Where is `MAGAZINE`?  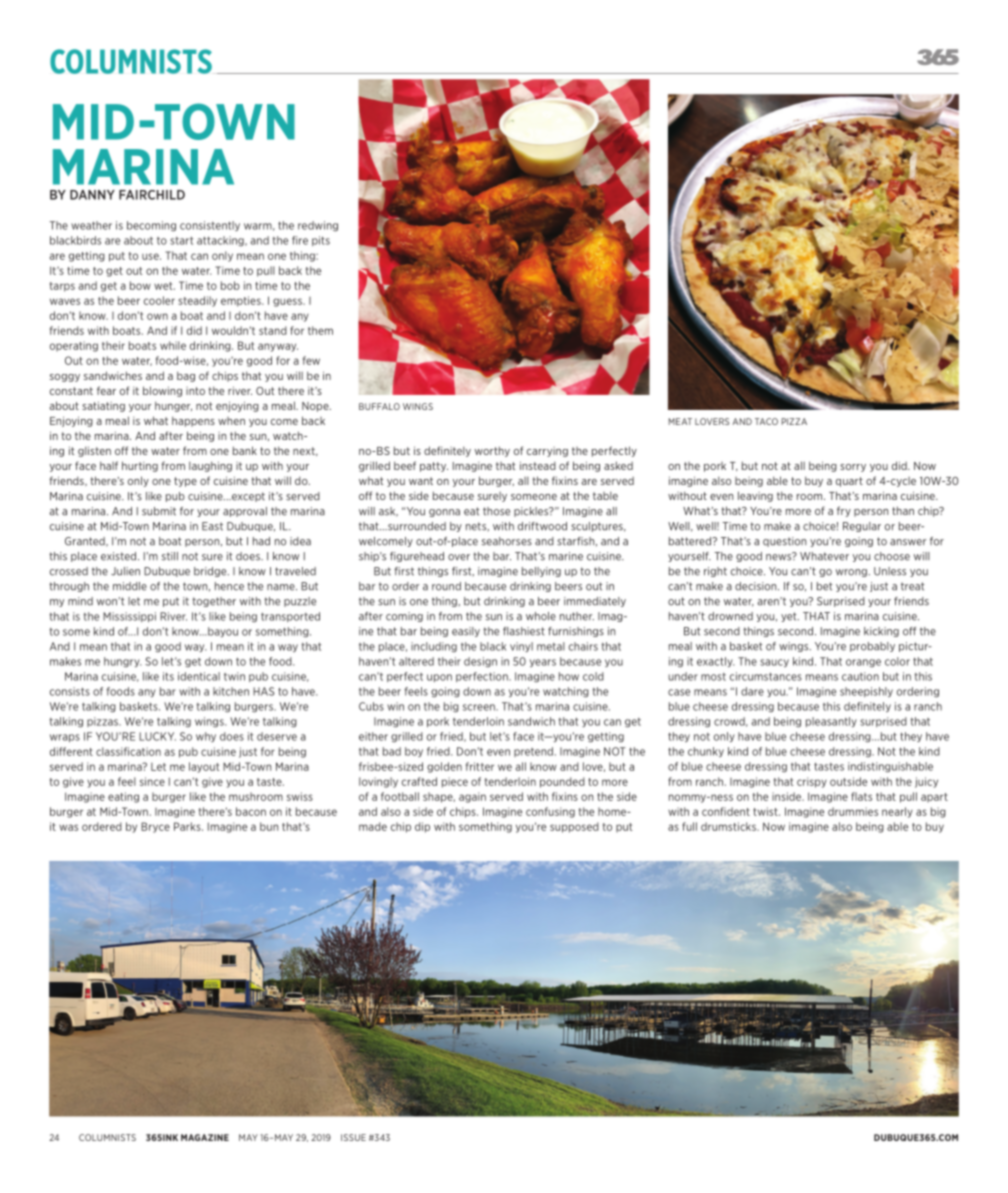
MAGAZINE is located at coordinates (205, 1137).
